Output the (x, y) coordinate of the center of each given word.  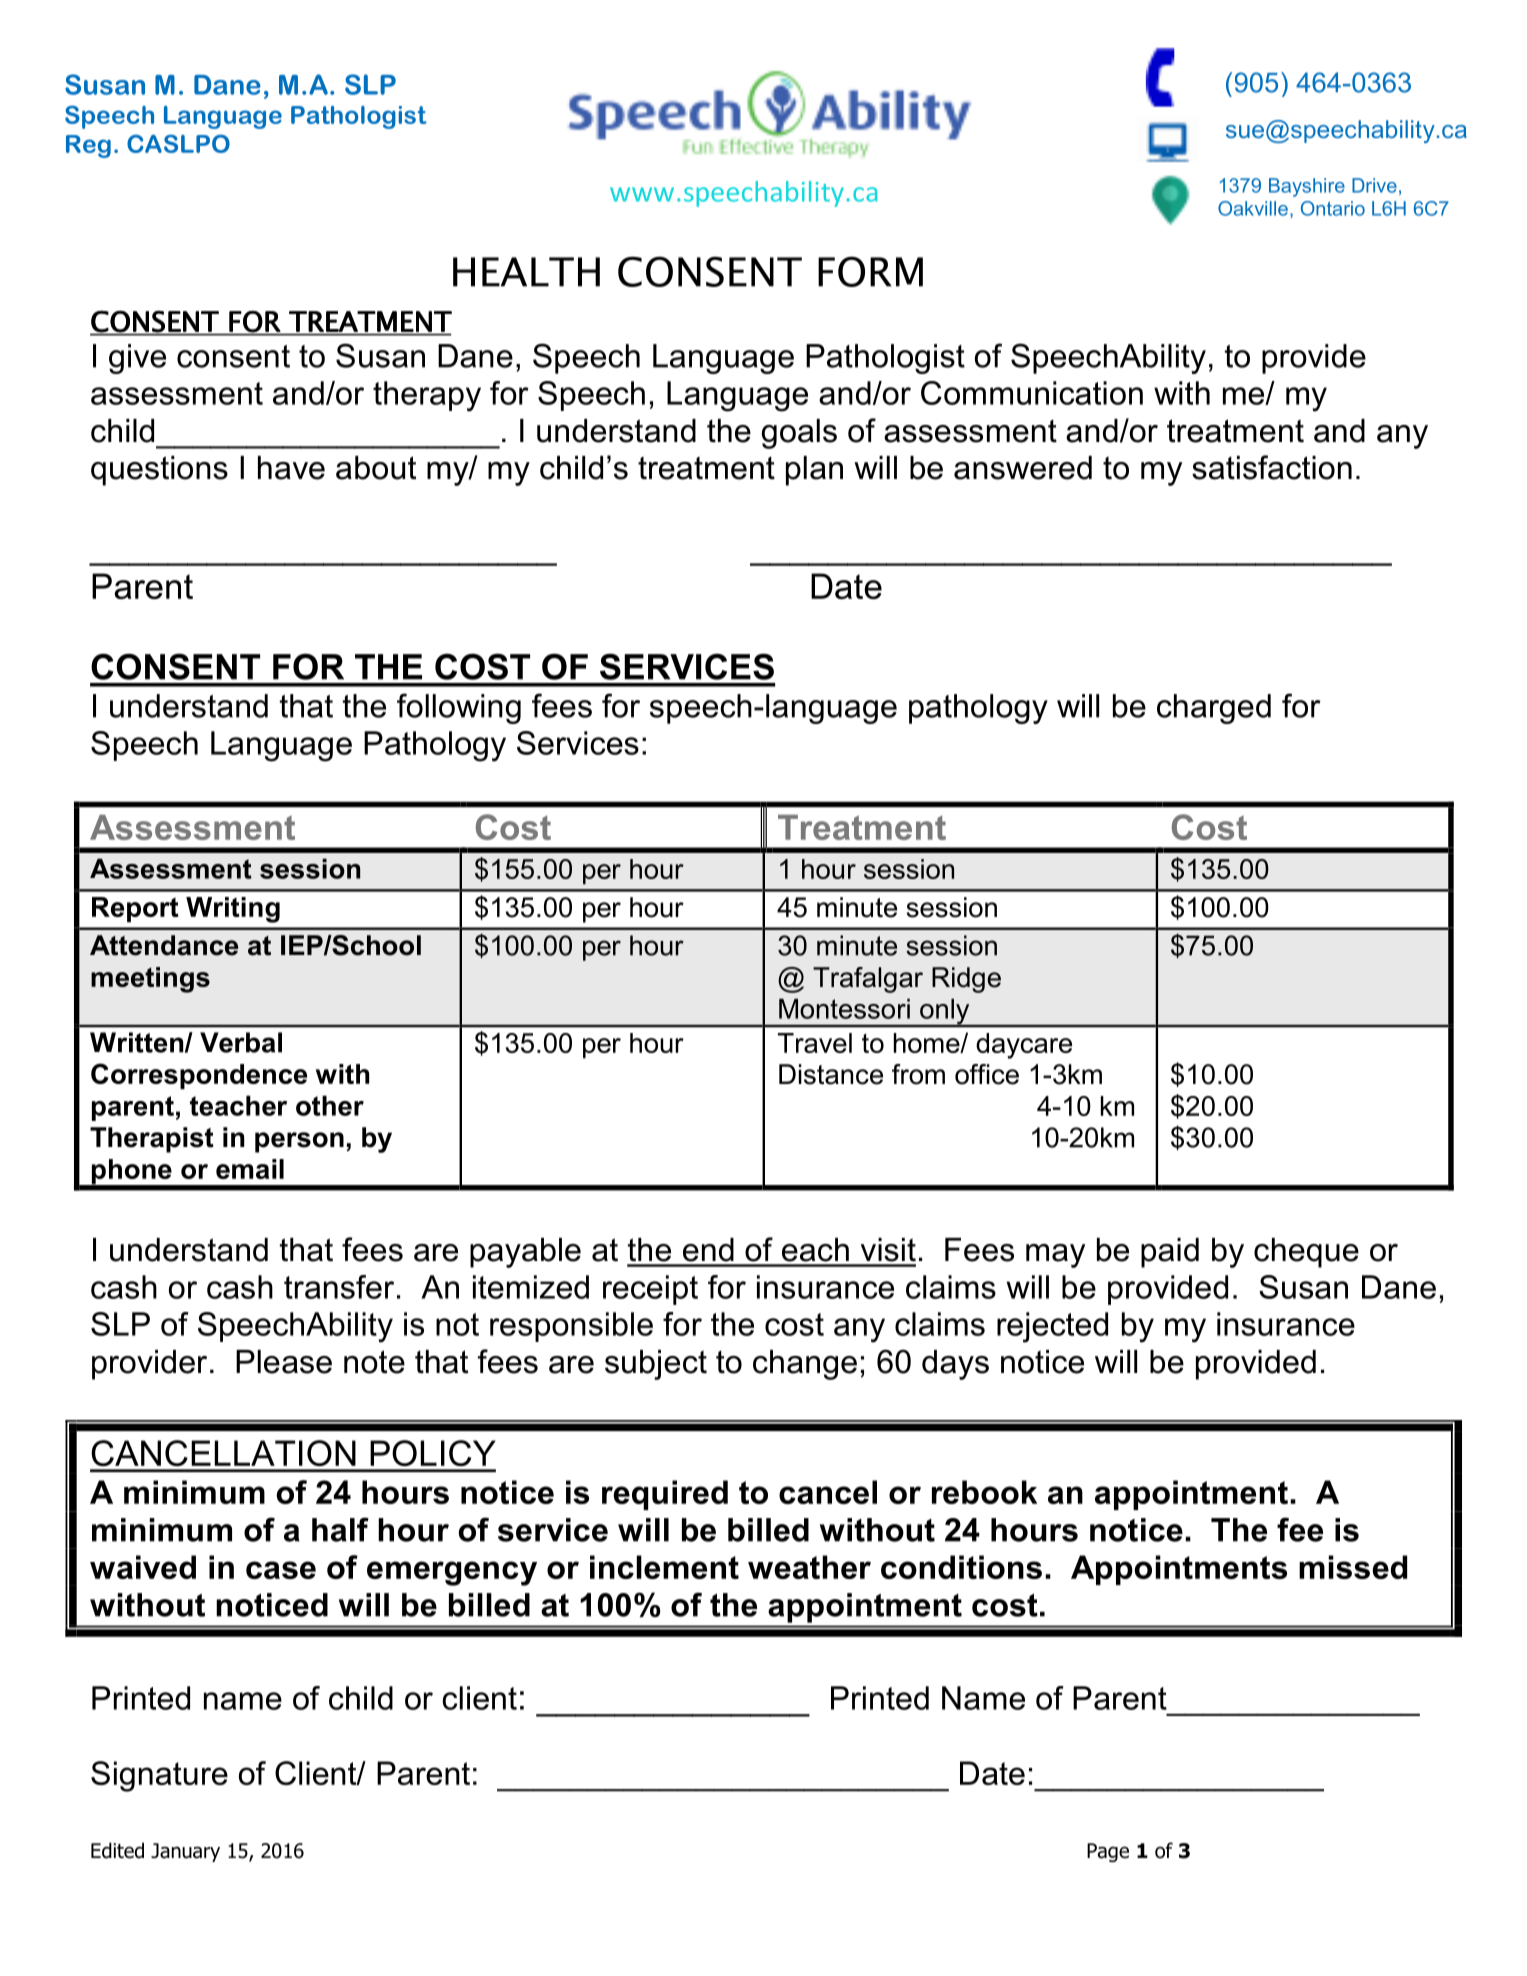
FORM (870, 271)
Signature (159, 1776)
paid (1170, 1253)
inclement (664, 1567)
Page (1108, 1852)
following (459, 708)
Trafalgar (868, 980)
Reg (88, 146)
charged (1214, 709)
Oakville (1253, 208)
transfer (339, 1287)
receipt (650, 1290)
